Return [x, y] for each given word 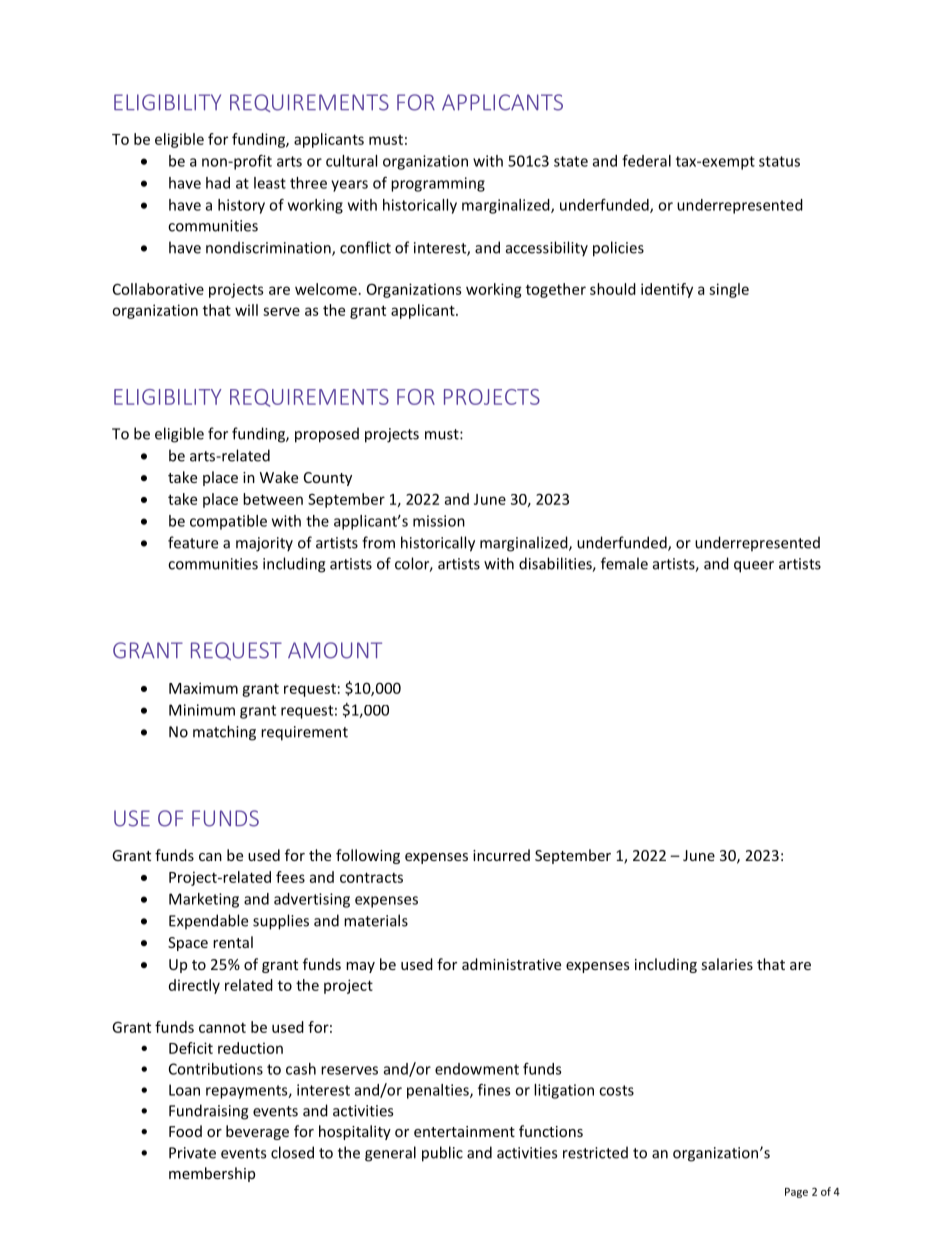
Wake [279, 477]
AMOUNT [335, 650]
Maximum [203, 688]
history [241, 206]
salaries [727, 964]
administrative [511, 964]
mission [439, 521]
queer [754, 567]
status [779, 161]
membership [212, 1174]
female [624, 563]
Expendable [208, 921]
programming [438, 184]
